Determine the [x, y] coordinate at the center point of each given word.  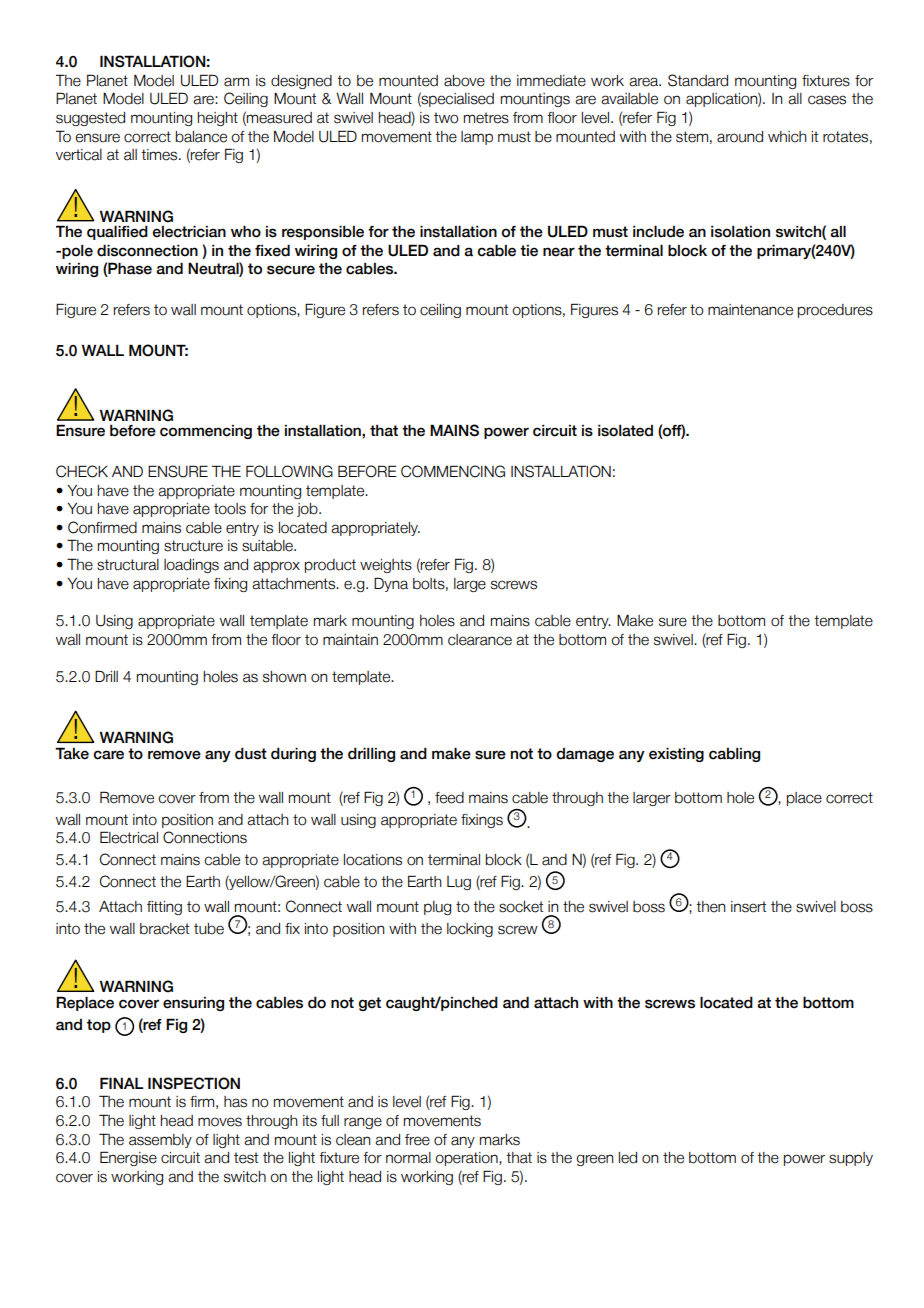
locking [470, 930]
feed [449, 798]
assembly [160, 1141]
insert [748, 907]
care [108, 755]
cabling [734, 755]
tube [209, 929]
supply [851, 1159]
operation [467, 1159]
